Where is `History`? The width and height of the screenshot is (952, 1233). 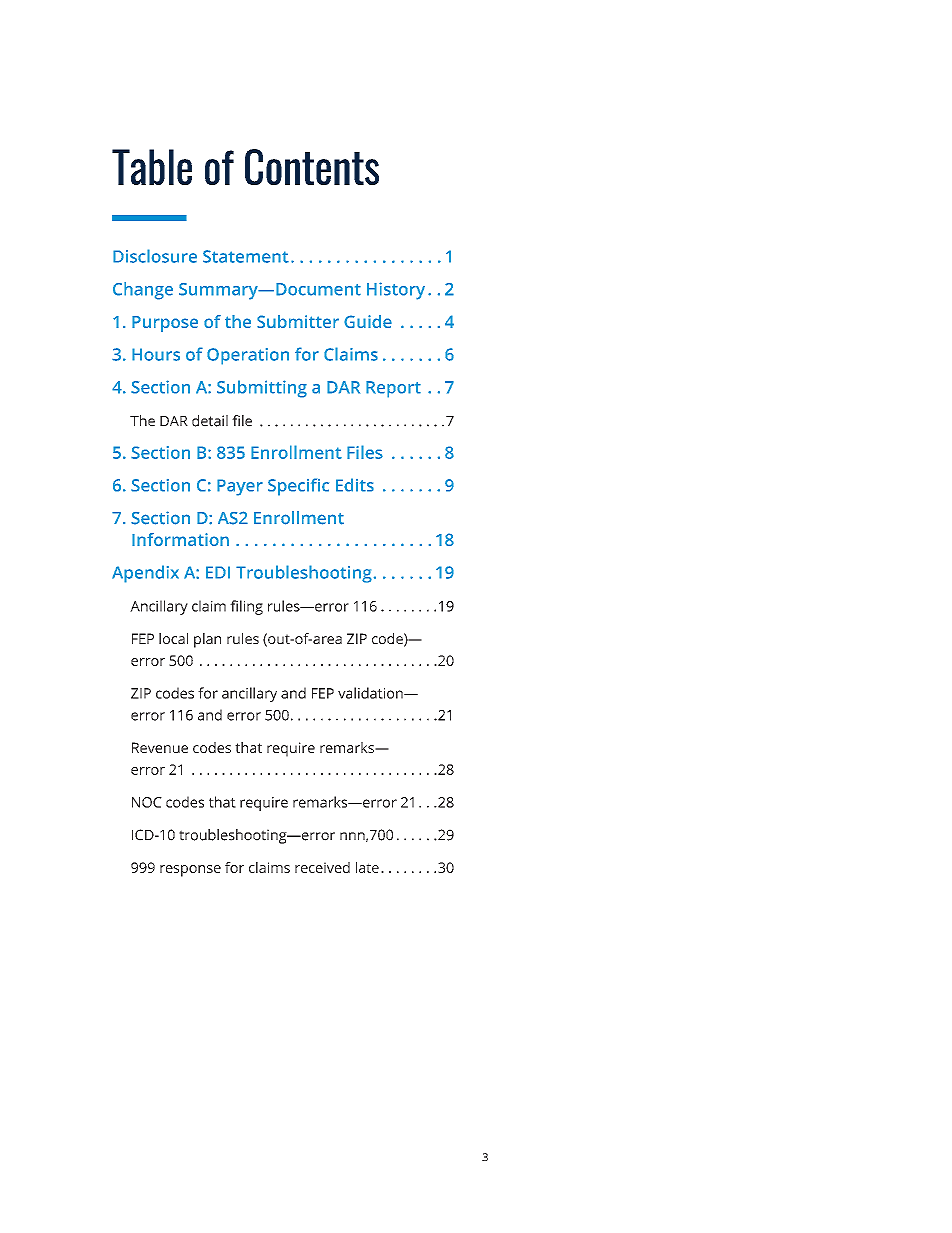
History is located at coordinates (396, 291).
